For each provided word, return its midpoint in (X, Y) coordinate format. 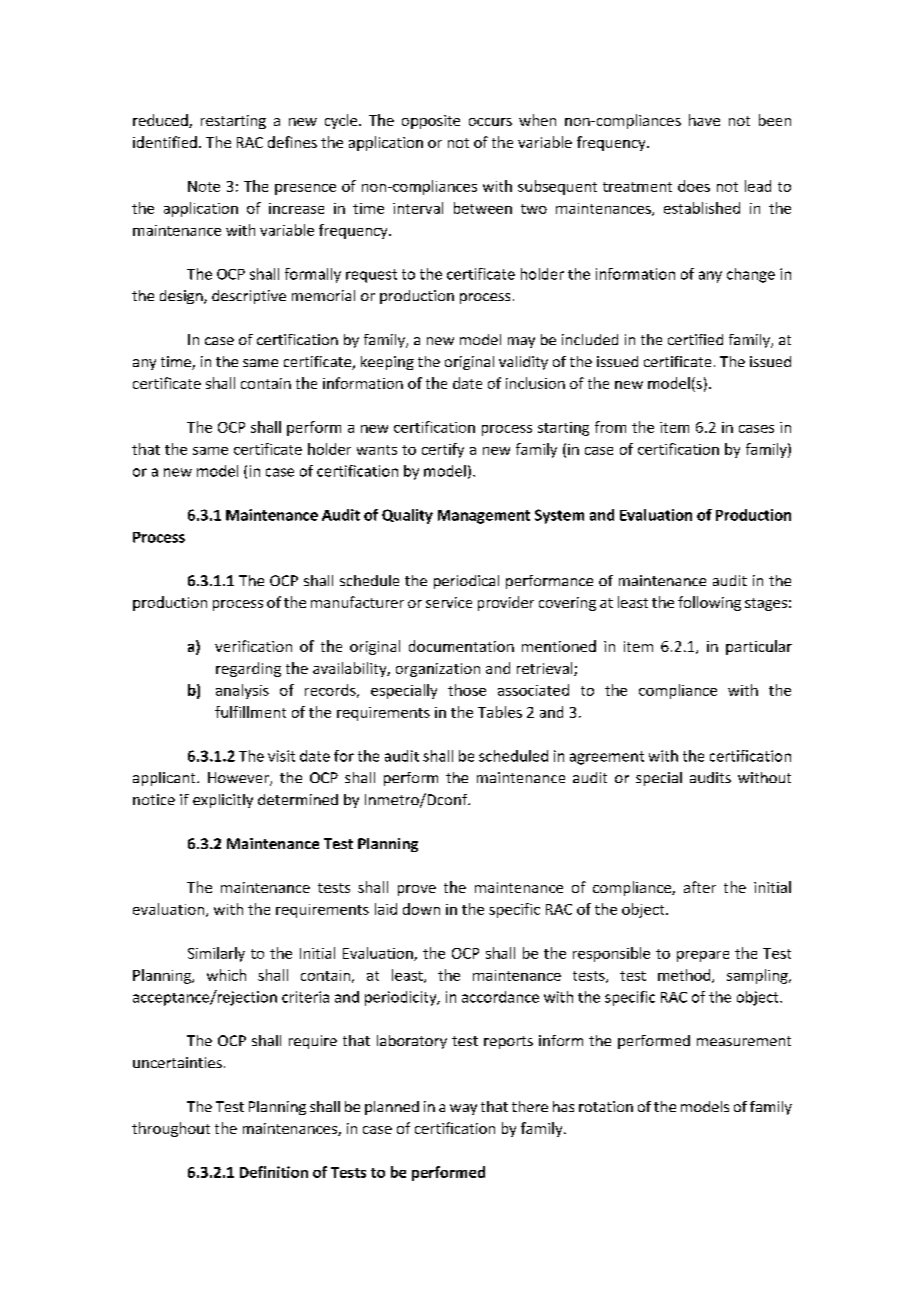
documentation (461, 646)
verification (253, 646)
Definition (274, 1172)
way (463, 1109)
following (709, 603)
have (704, 120)
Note (204, 186)
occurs (490, 122)
